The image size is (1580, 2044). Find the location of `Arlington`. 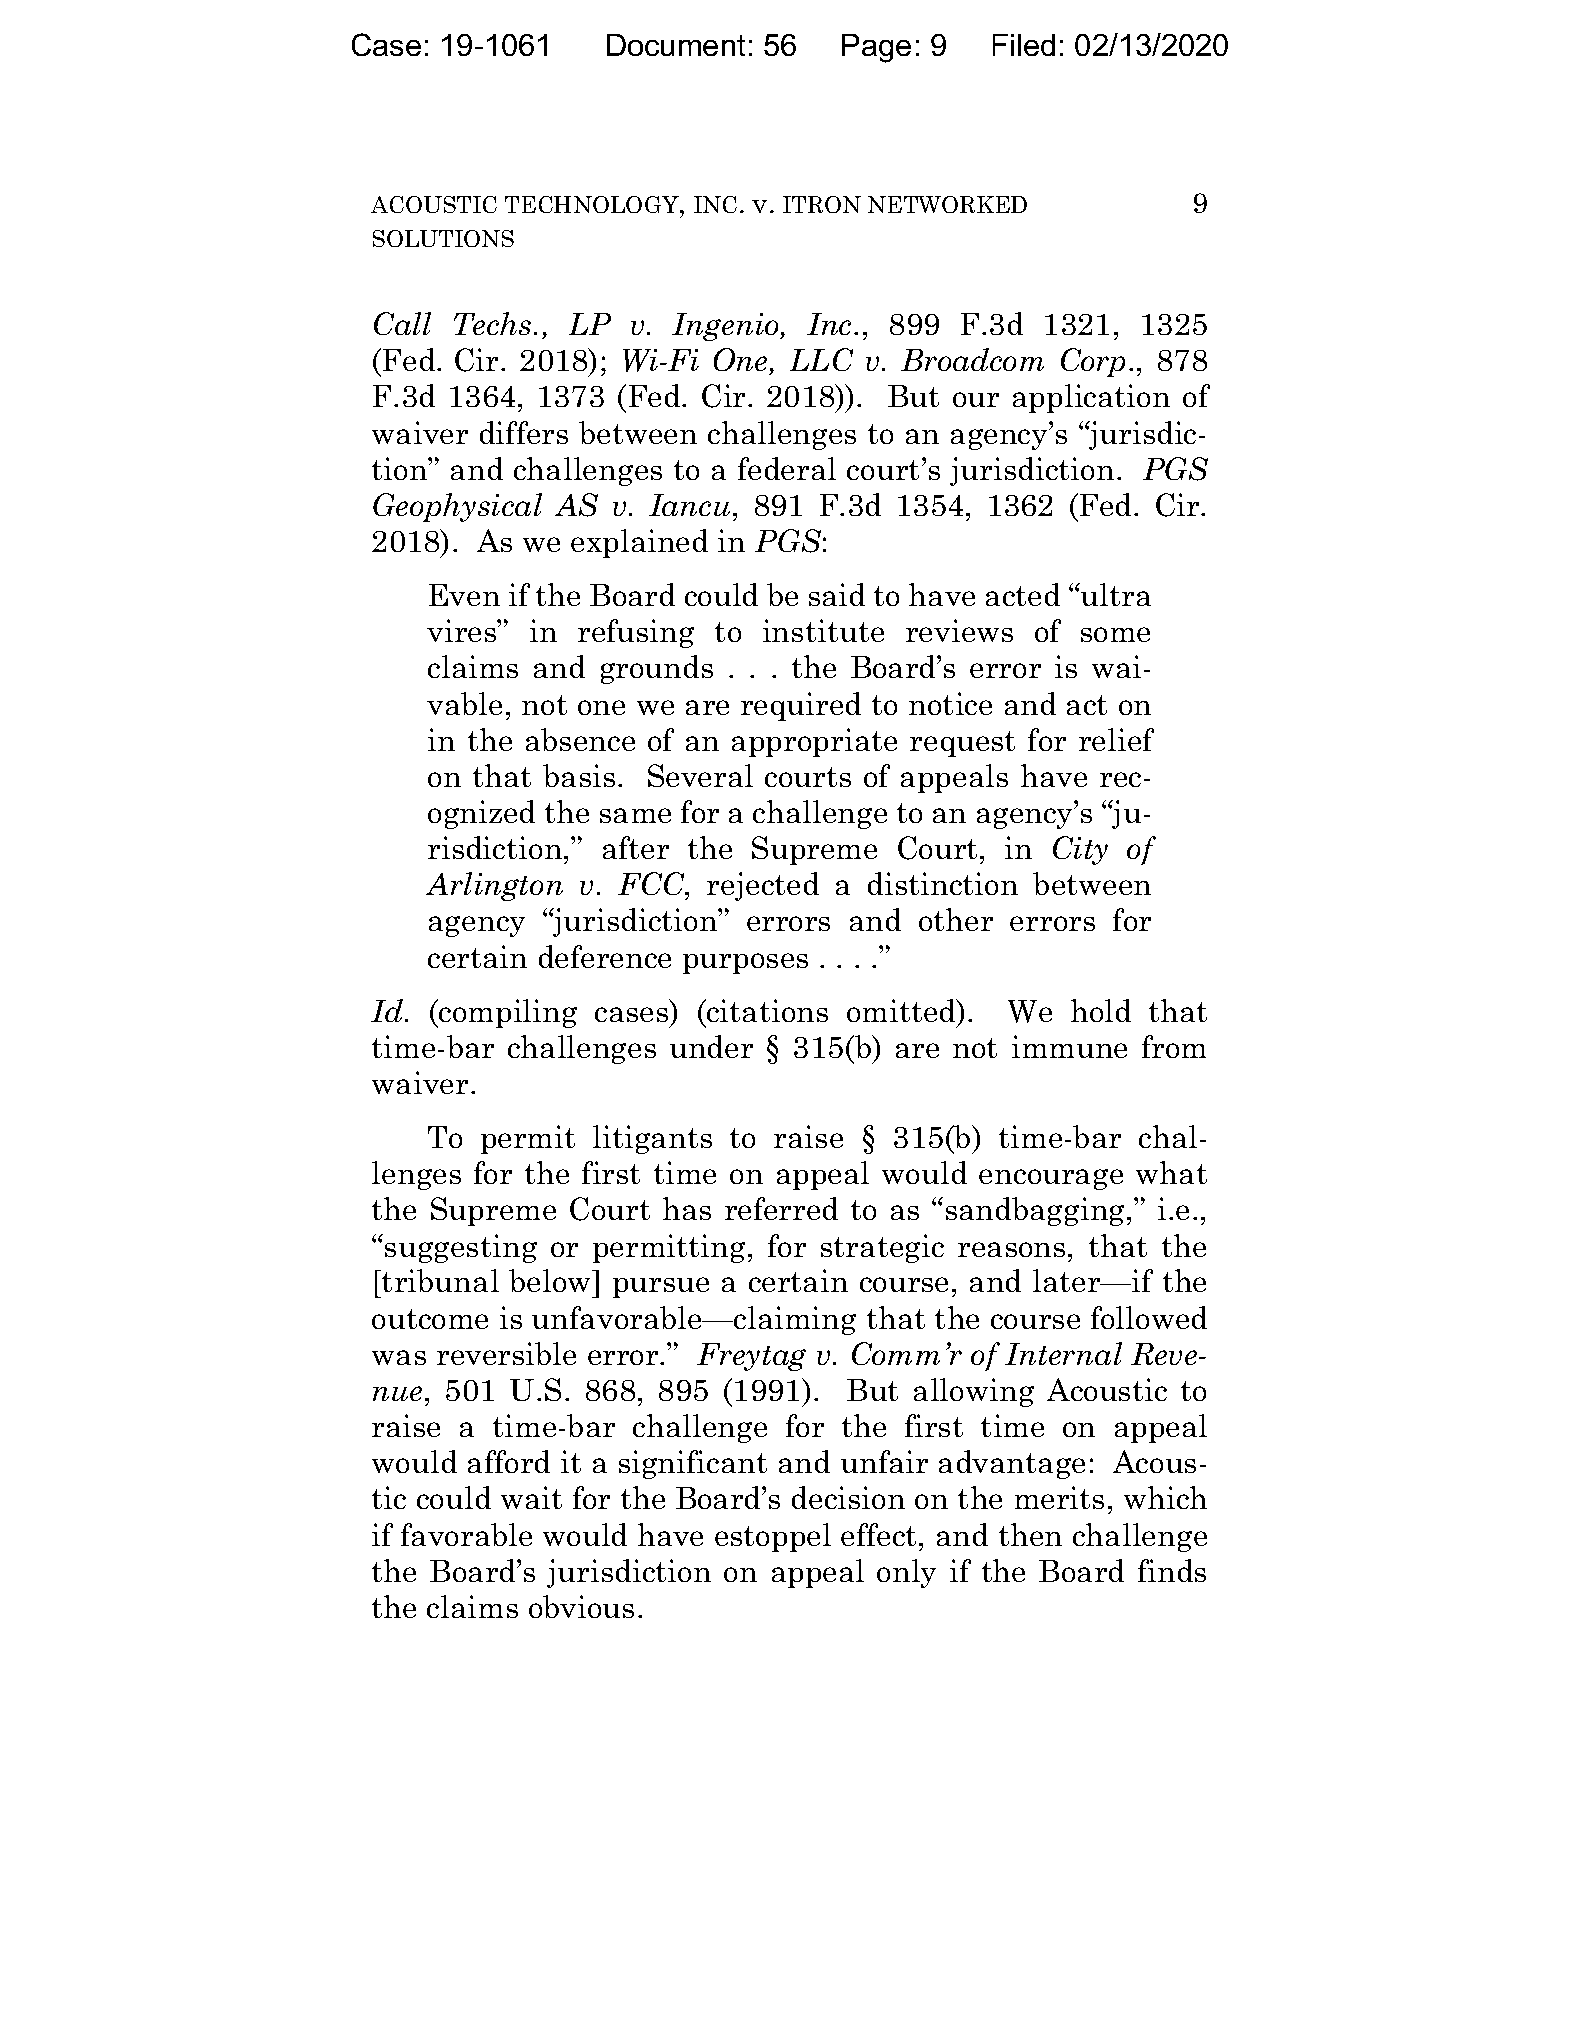

Arlington is located at coordinates (494, 886).
